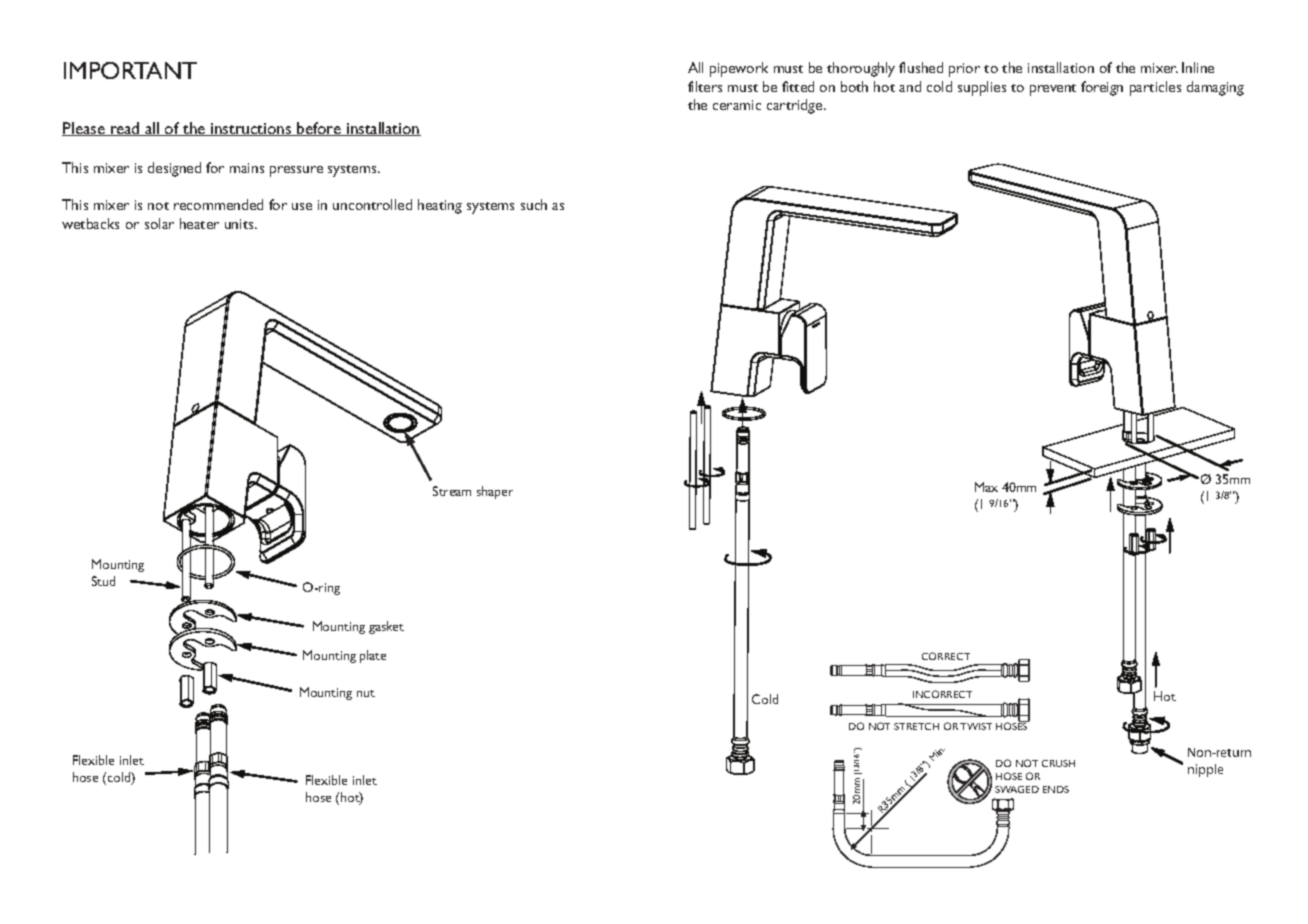  What do you see at coordinates (986, 487) in the document?
I see `Max` at bounding box center [986, 487].
